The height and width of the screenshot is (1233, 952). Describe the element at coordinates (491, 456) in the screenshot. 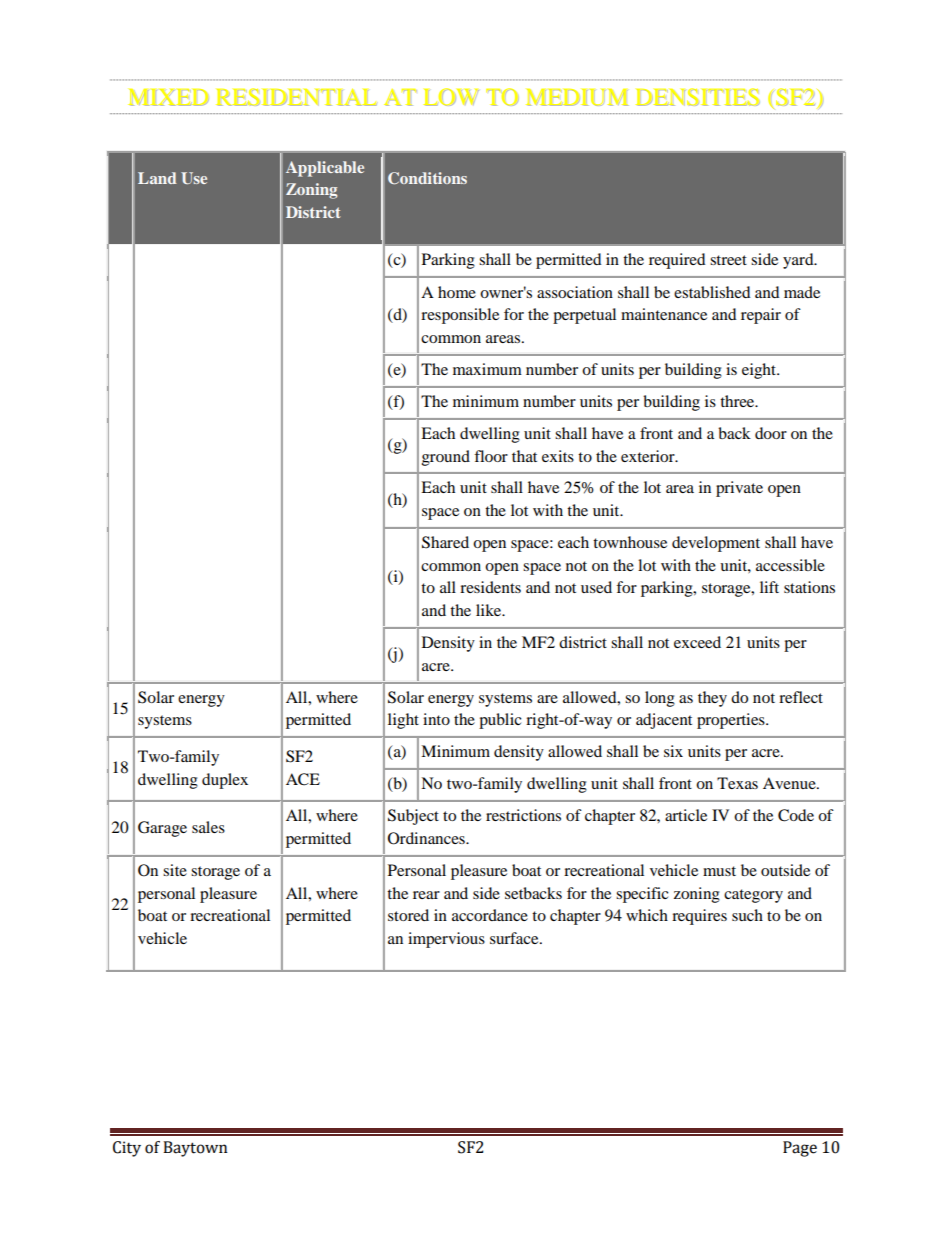

I see `floor` at that location.
